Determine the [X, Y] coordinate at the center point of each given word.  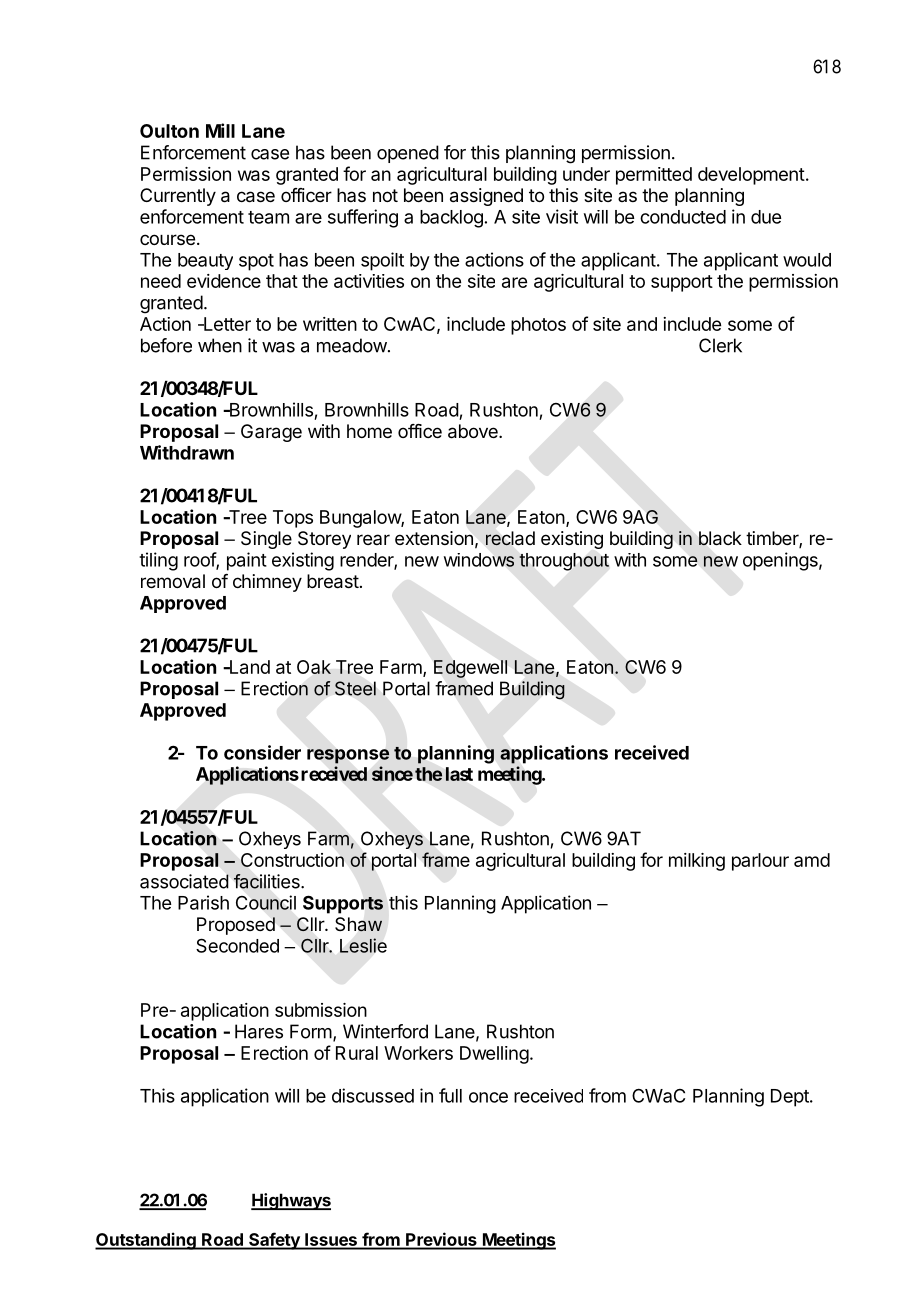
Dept [791, 1098]
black [720, 538]
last [459, 774]
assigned [486, 197]
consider [262, 752]
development [751, 176]
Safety [274, 1241]
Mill [220, 130]
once [488, 1097]
